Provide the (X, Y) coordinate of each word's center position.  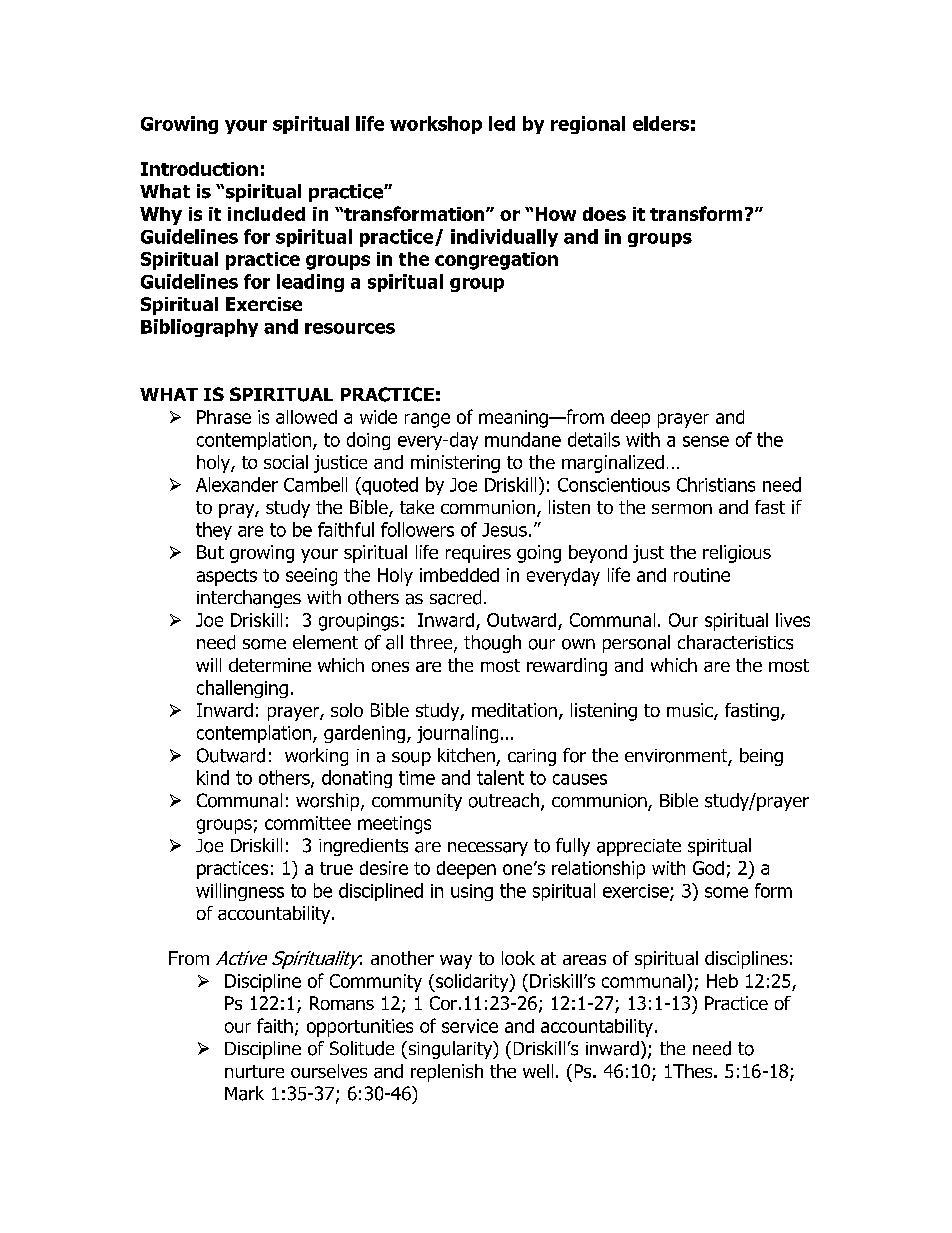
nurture (254, 1071)
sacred (455, 597)
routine (702, 575)
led (502, 123)
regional (588, 125)
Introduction (199, 169)
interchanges (249, 599)
